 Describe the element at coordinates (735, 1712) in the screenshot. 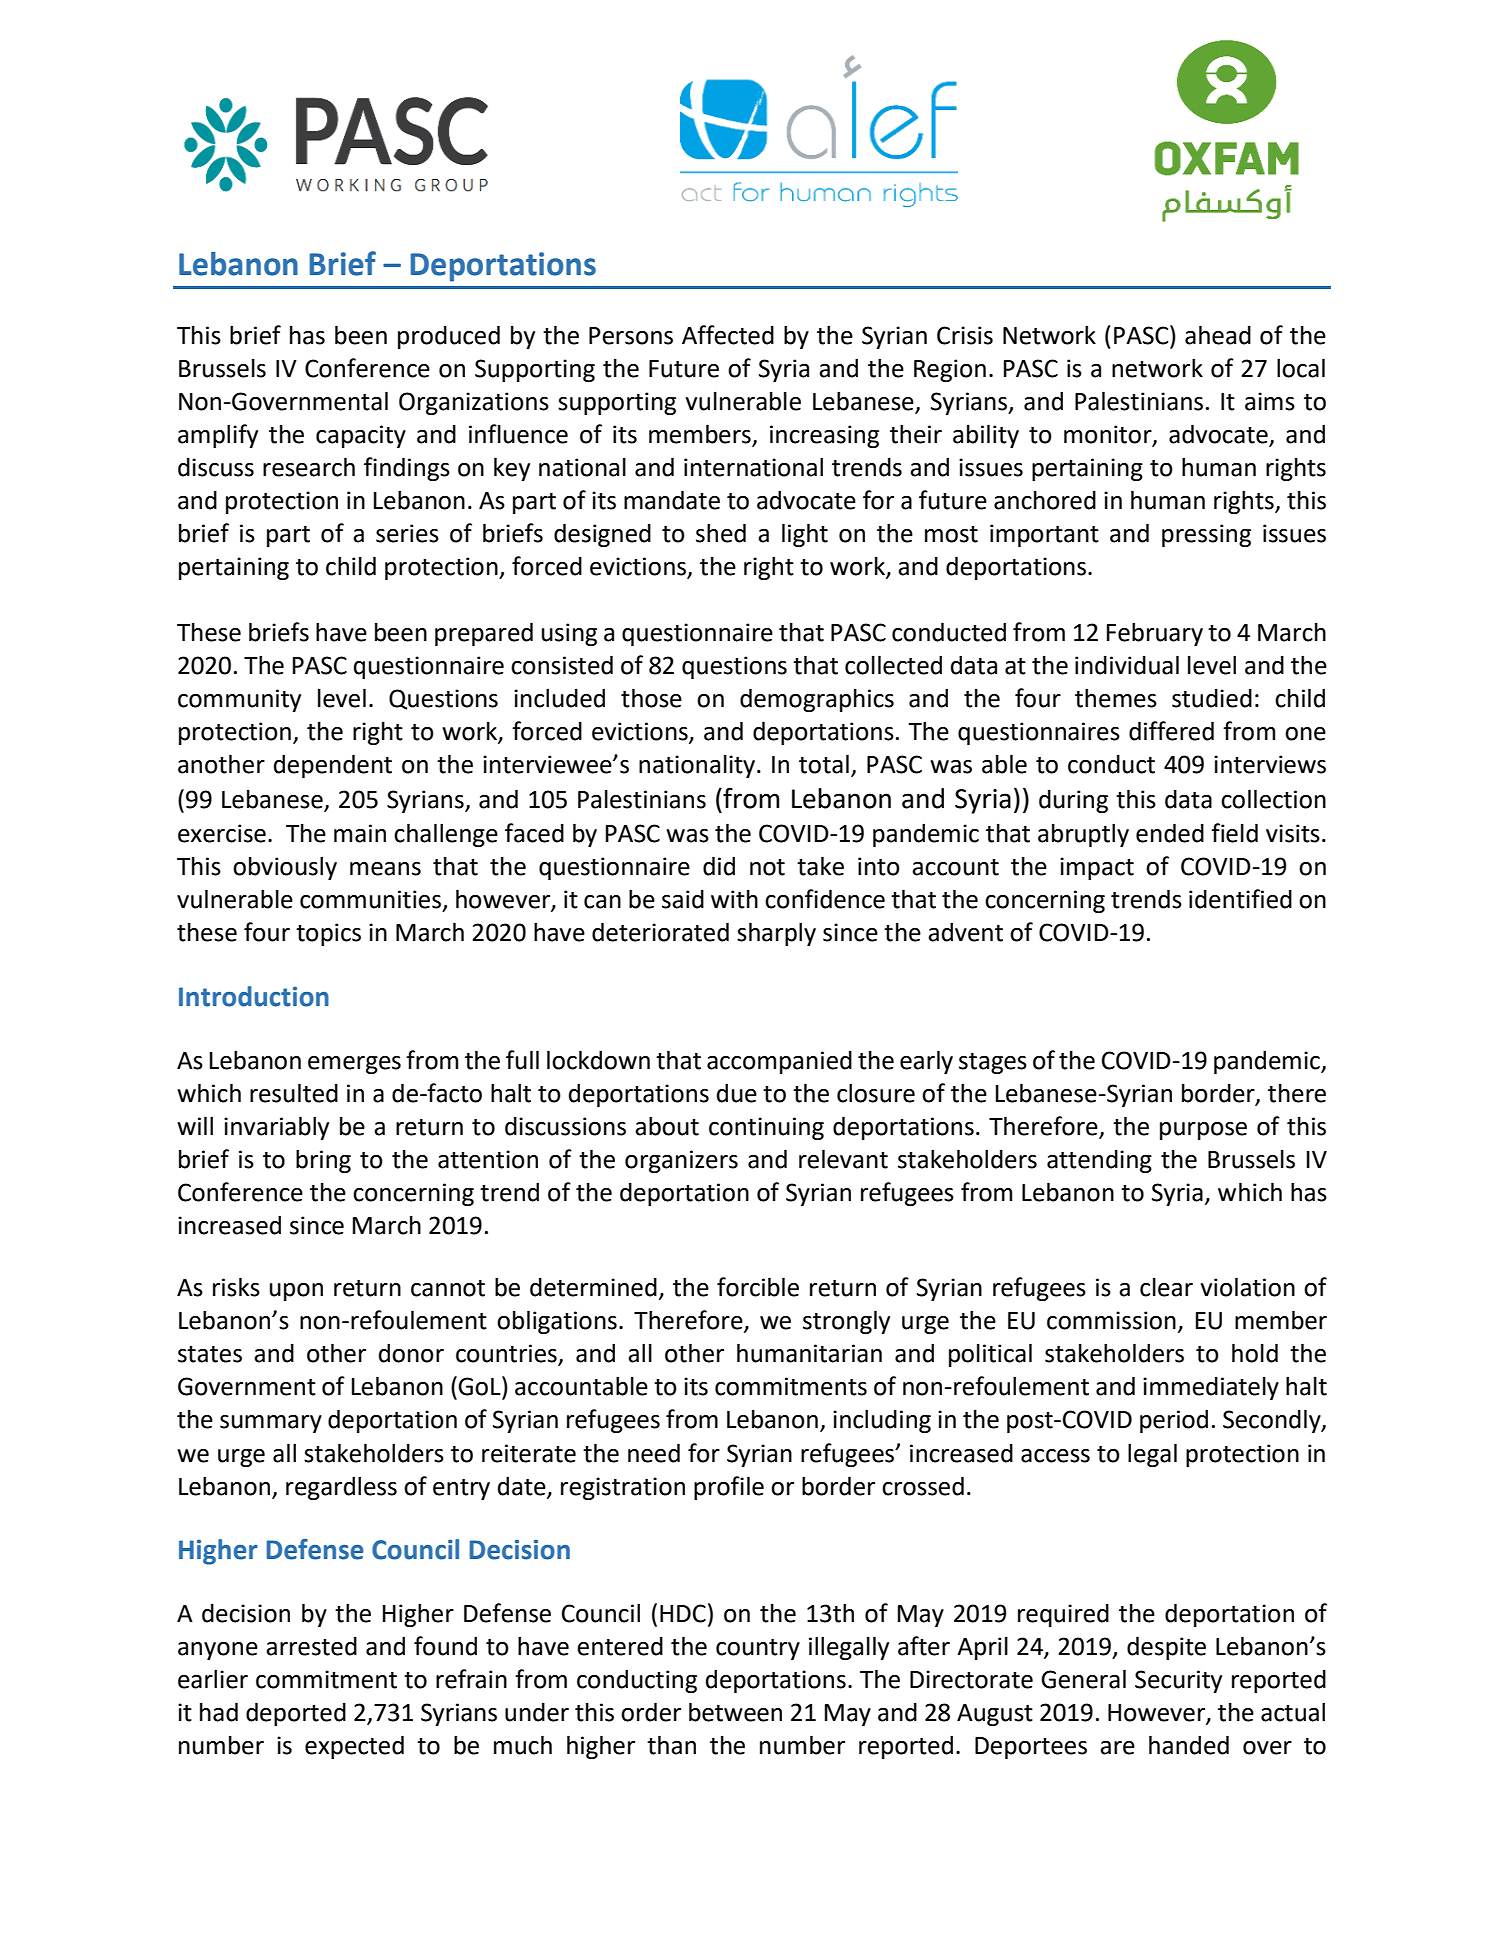

I see `between` at that location.
